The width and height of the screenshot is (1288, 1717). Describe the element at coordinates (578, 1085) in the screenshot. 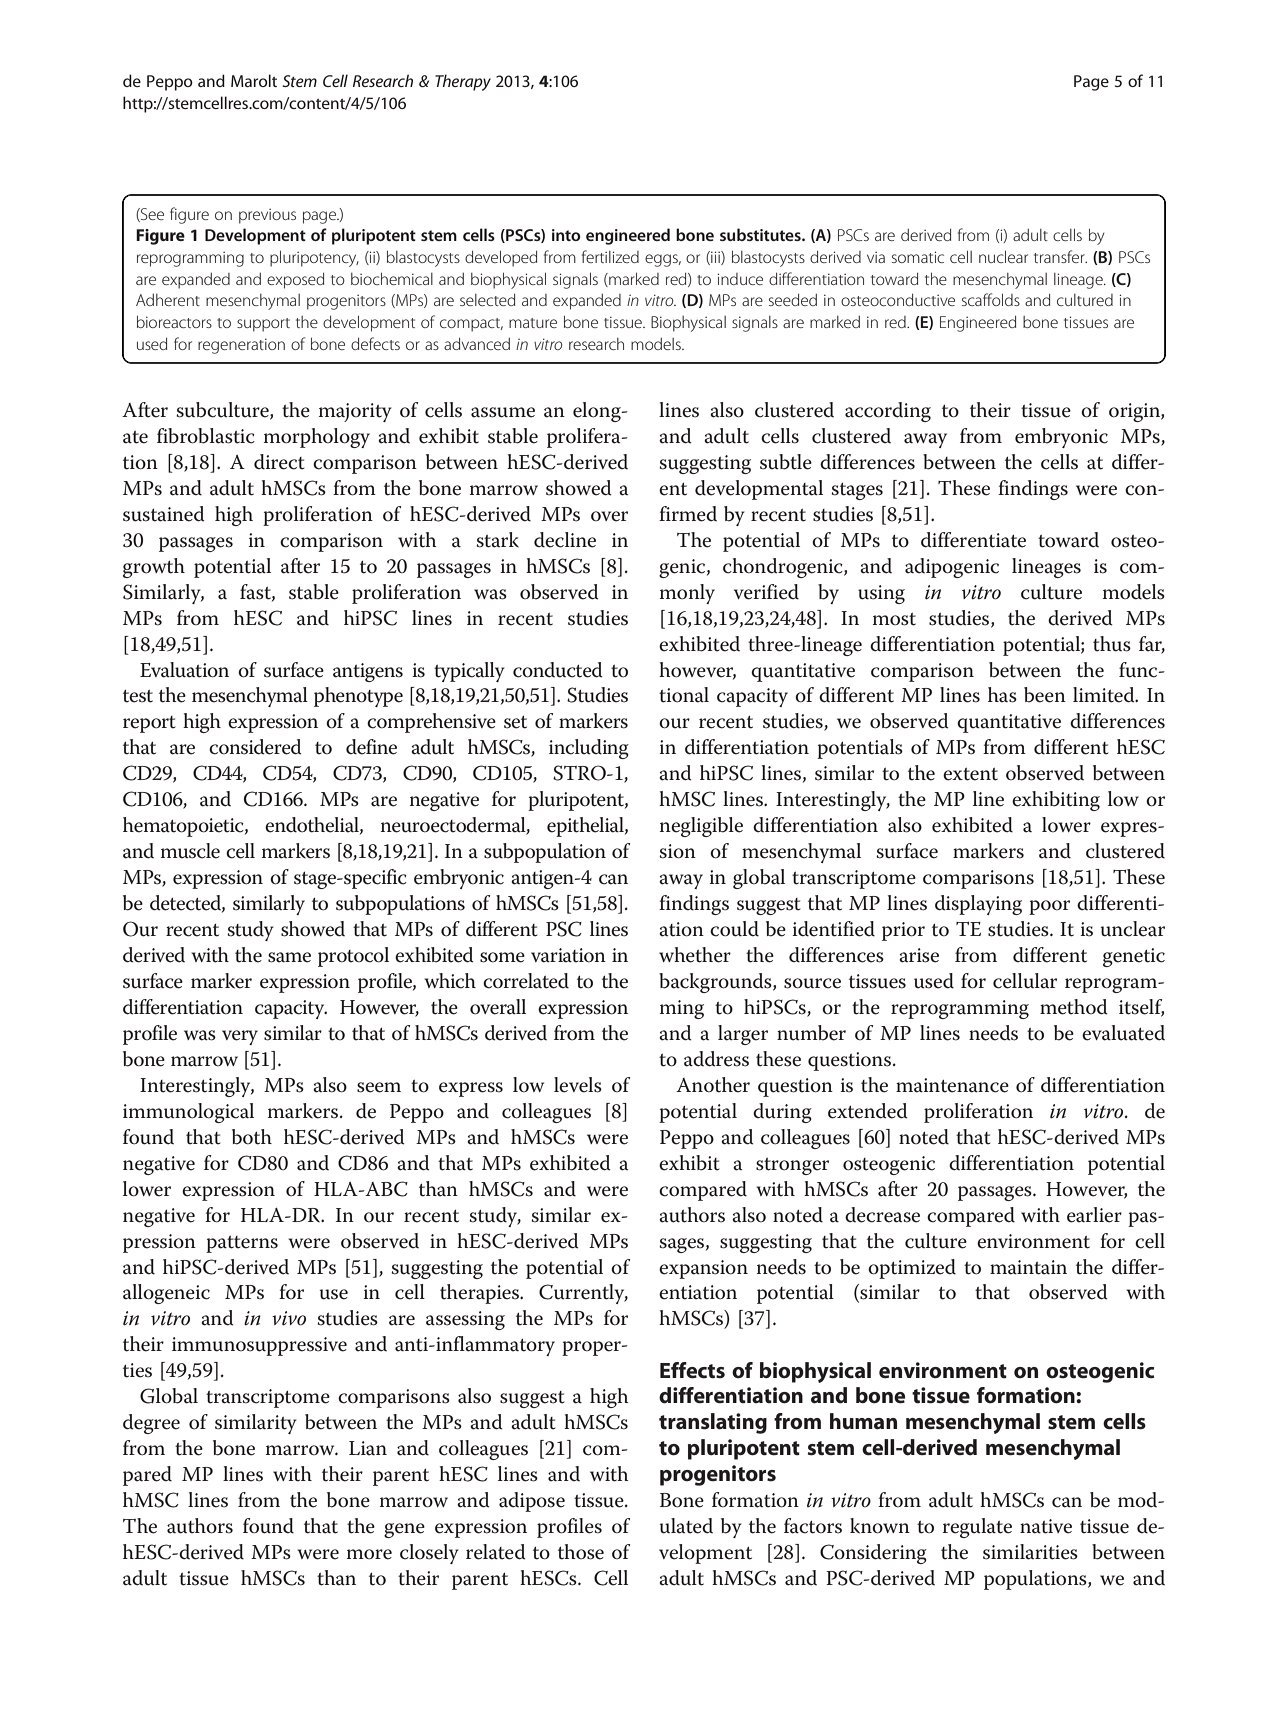

I see `levels` at that location.
